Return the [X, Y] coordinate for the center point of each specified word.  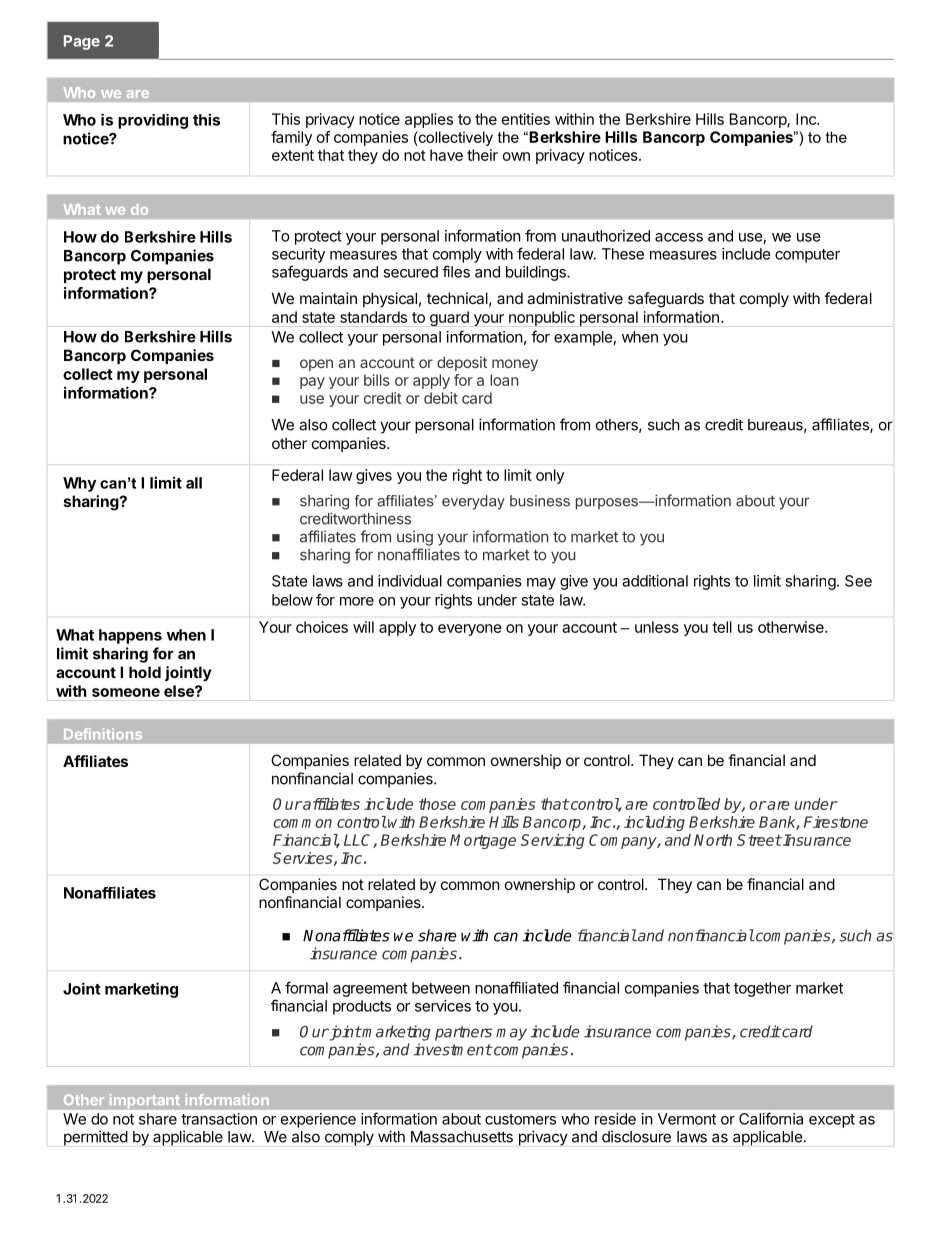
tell [722, 627]
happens [130, 636]
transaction [219, 1119]
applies [429, 120]
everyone [470, 630]
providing [153, 121]
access [679, 237]
